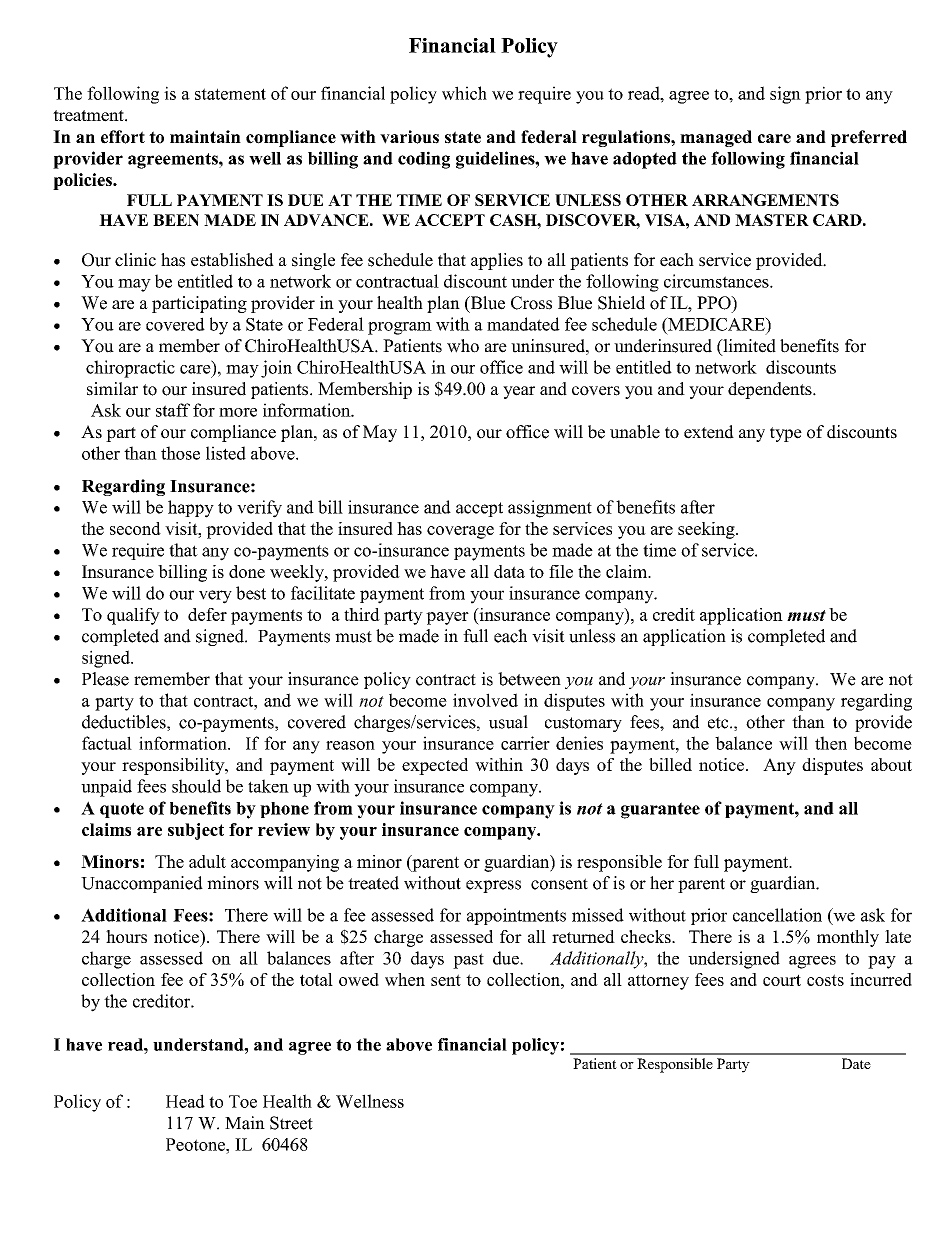 The height and width of the page is (1233, 952). I want to click on year, so click(519, 392).
